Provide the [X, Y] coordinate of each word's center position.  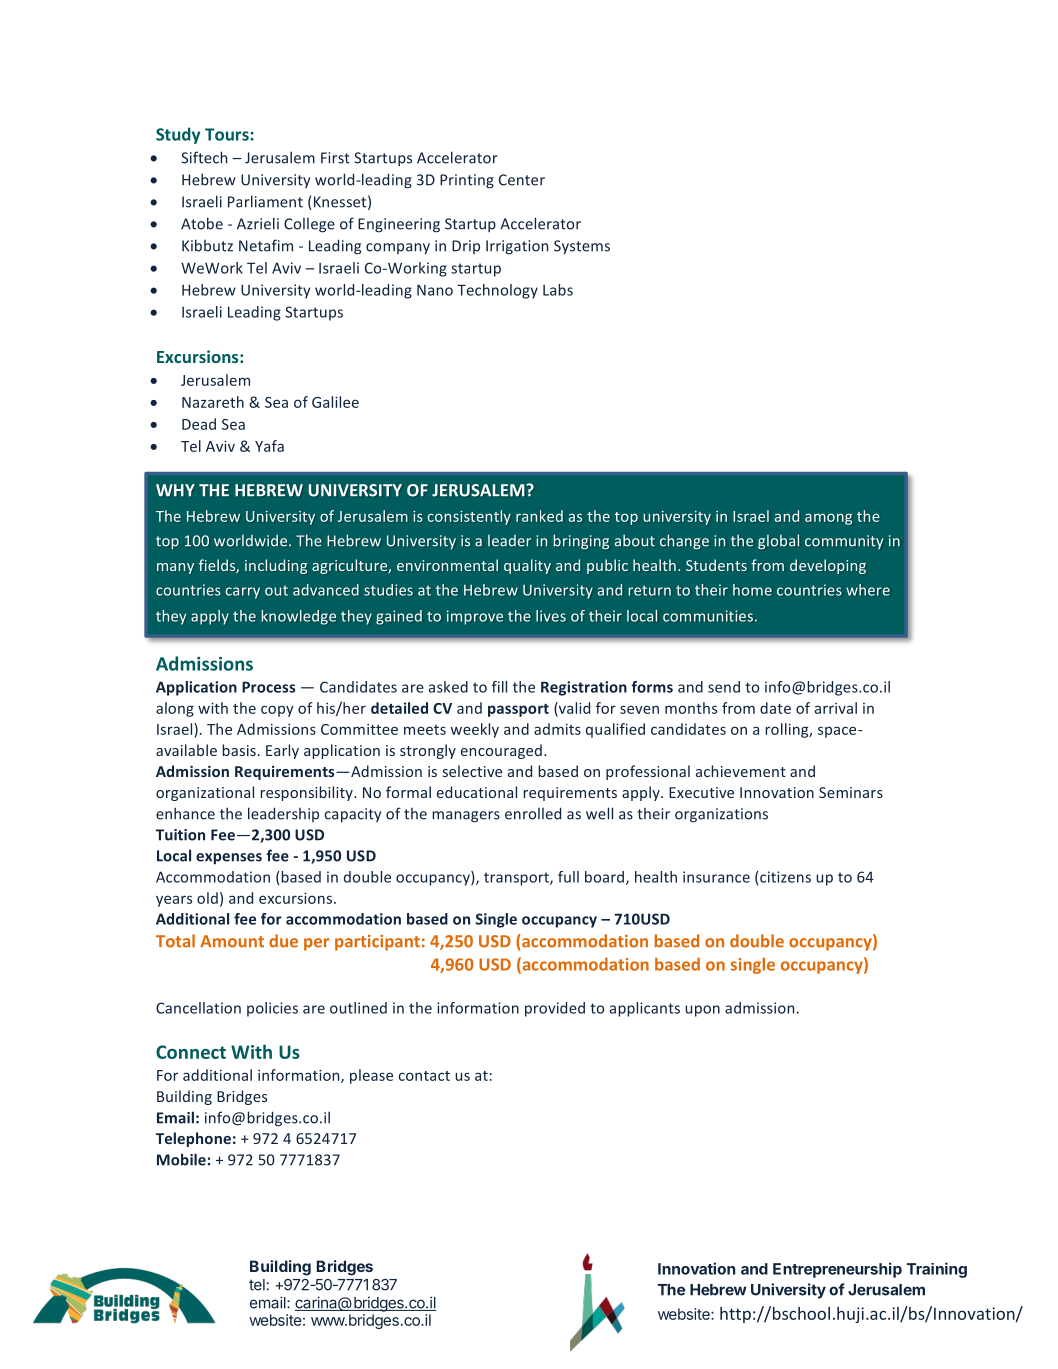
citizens [785, 877]
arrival [836, 708]
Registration [584, 688]
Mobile [181, 1159]
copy [277, 711]
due [283, 941]
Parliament [265, 201]
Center [522, 180]
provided [555, 1009]
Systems [582, 247]
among [828, 519]
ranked [539, 516]
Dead [199, 424]
